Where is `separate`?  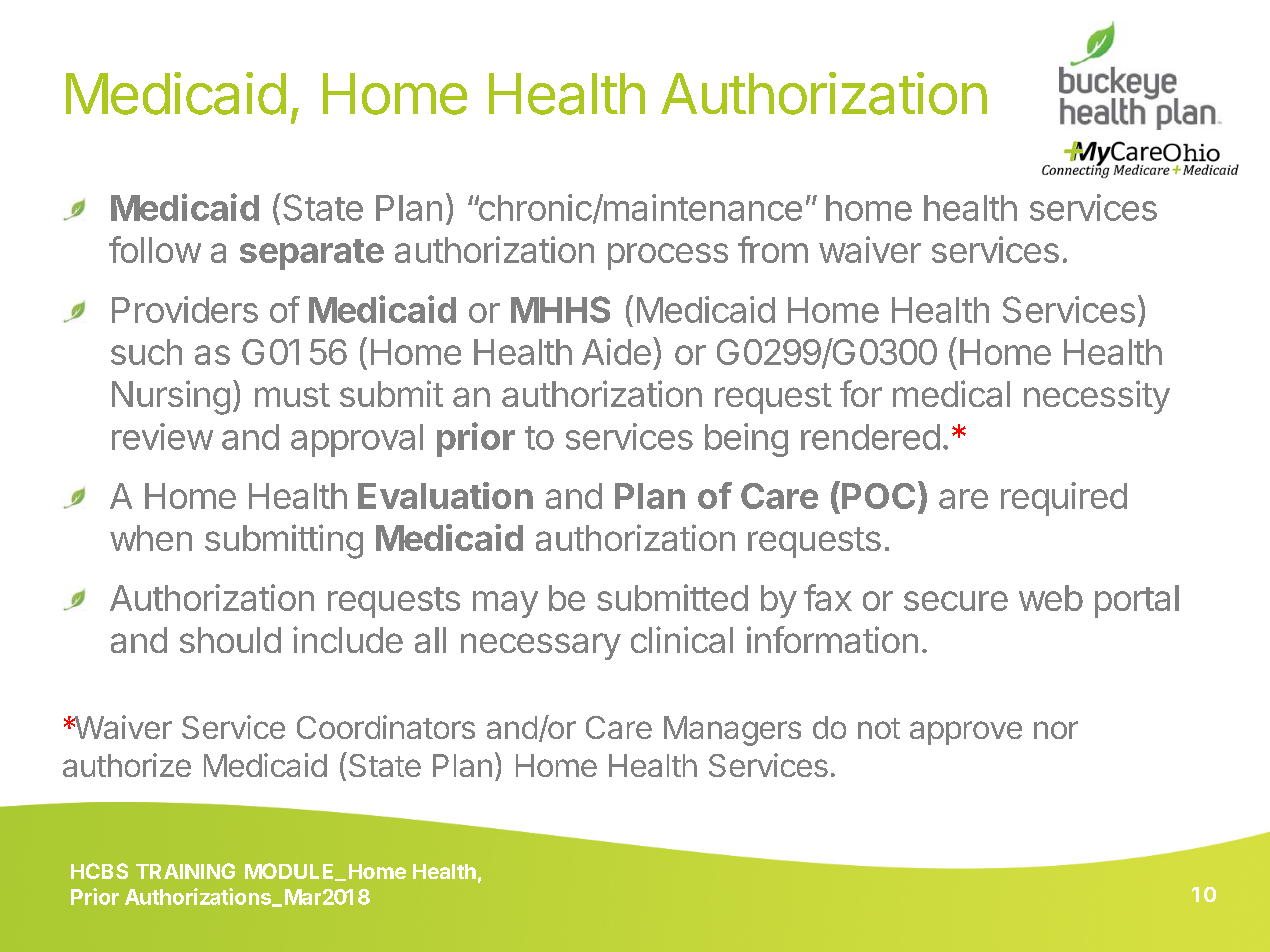 separate is located at coordinates (312, 254).
